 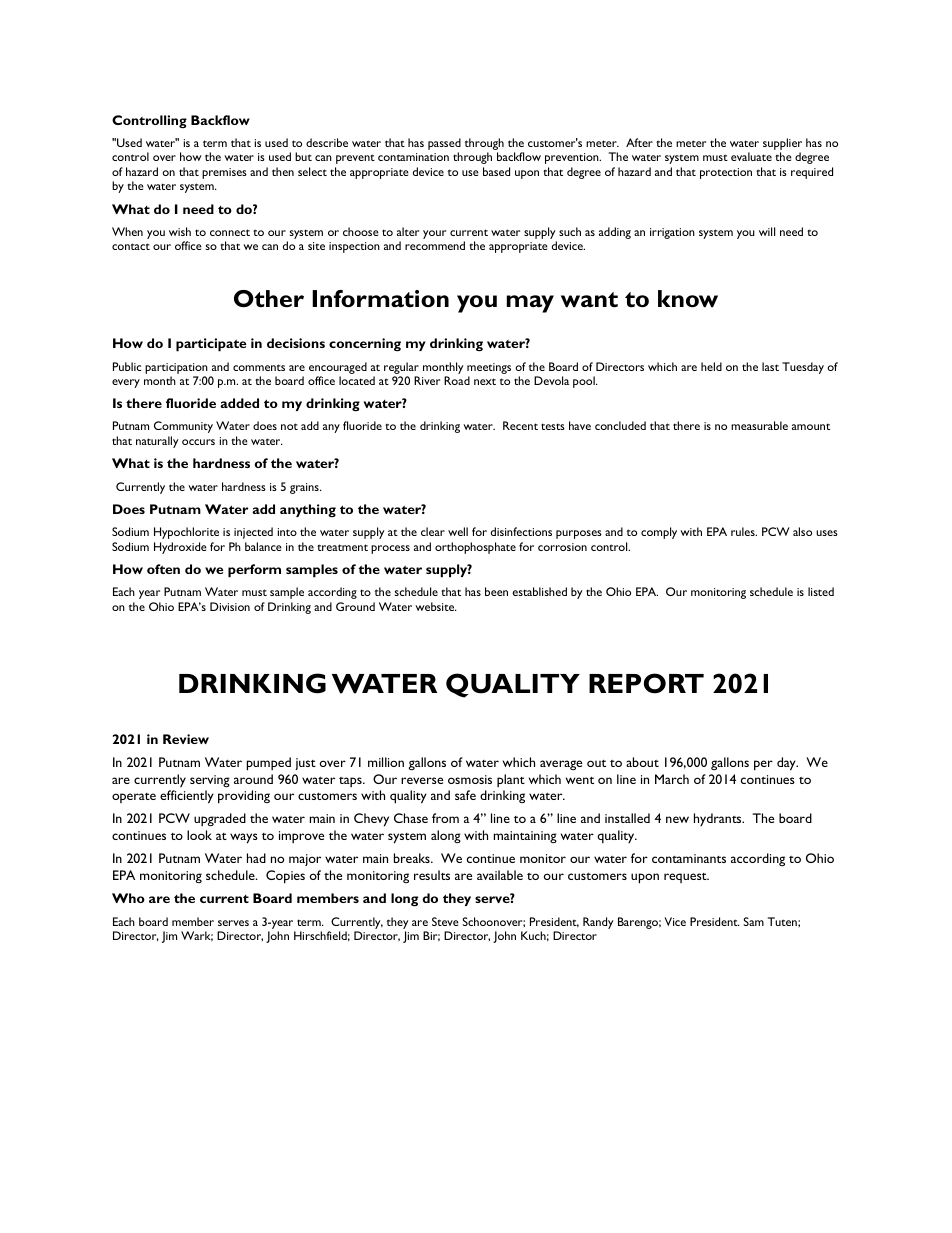 What do you see at coordinates (751, 156) in the image?
I see `evaluate` at bounding box center [751, 156].
